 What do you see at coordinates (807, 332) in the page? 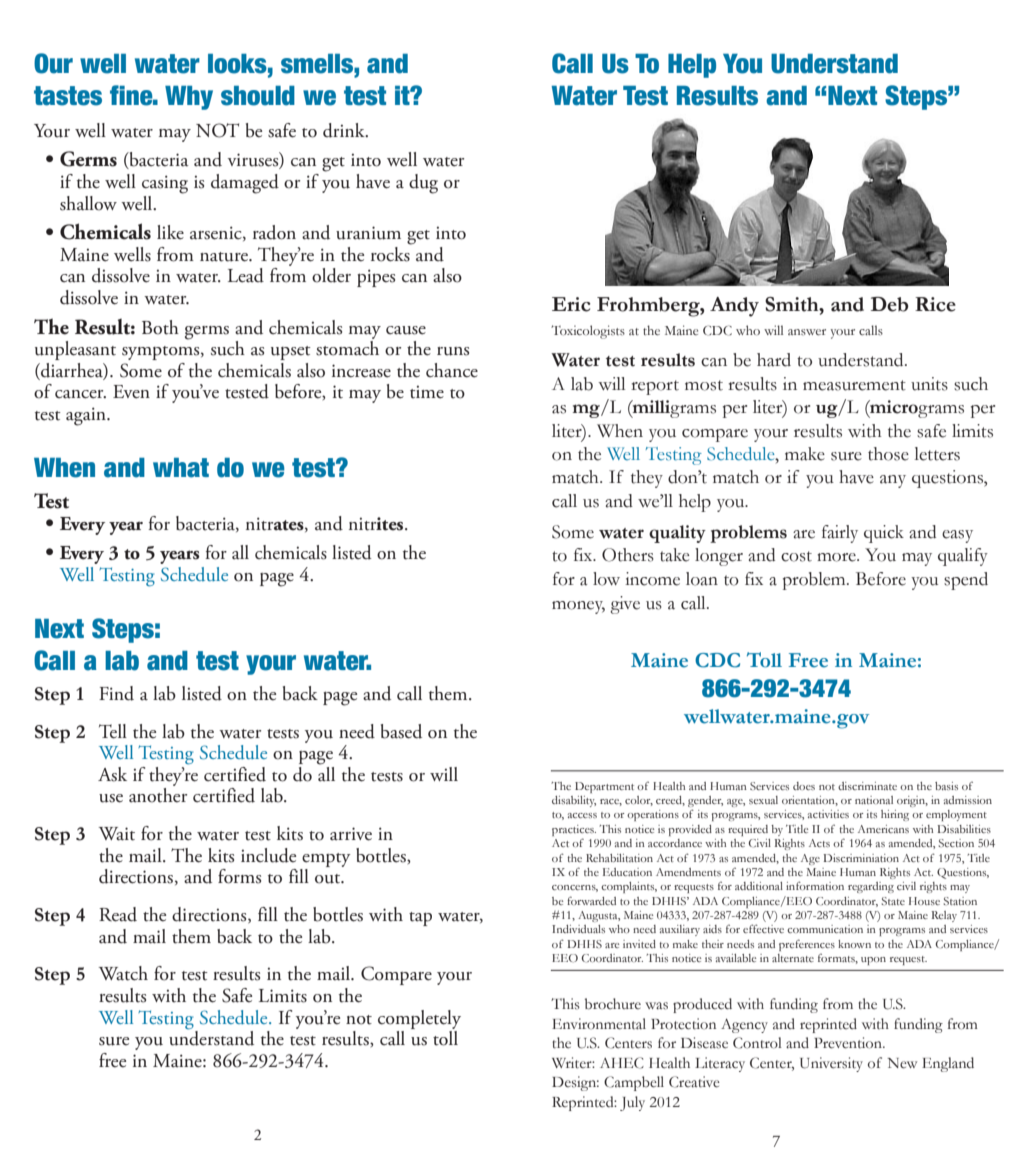
I see `answer` at bounding box center [807, 332].
